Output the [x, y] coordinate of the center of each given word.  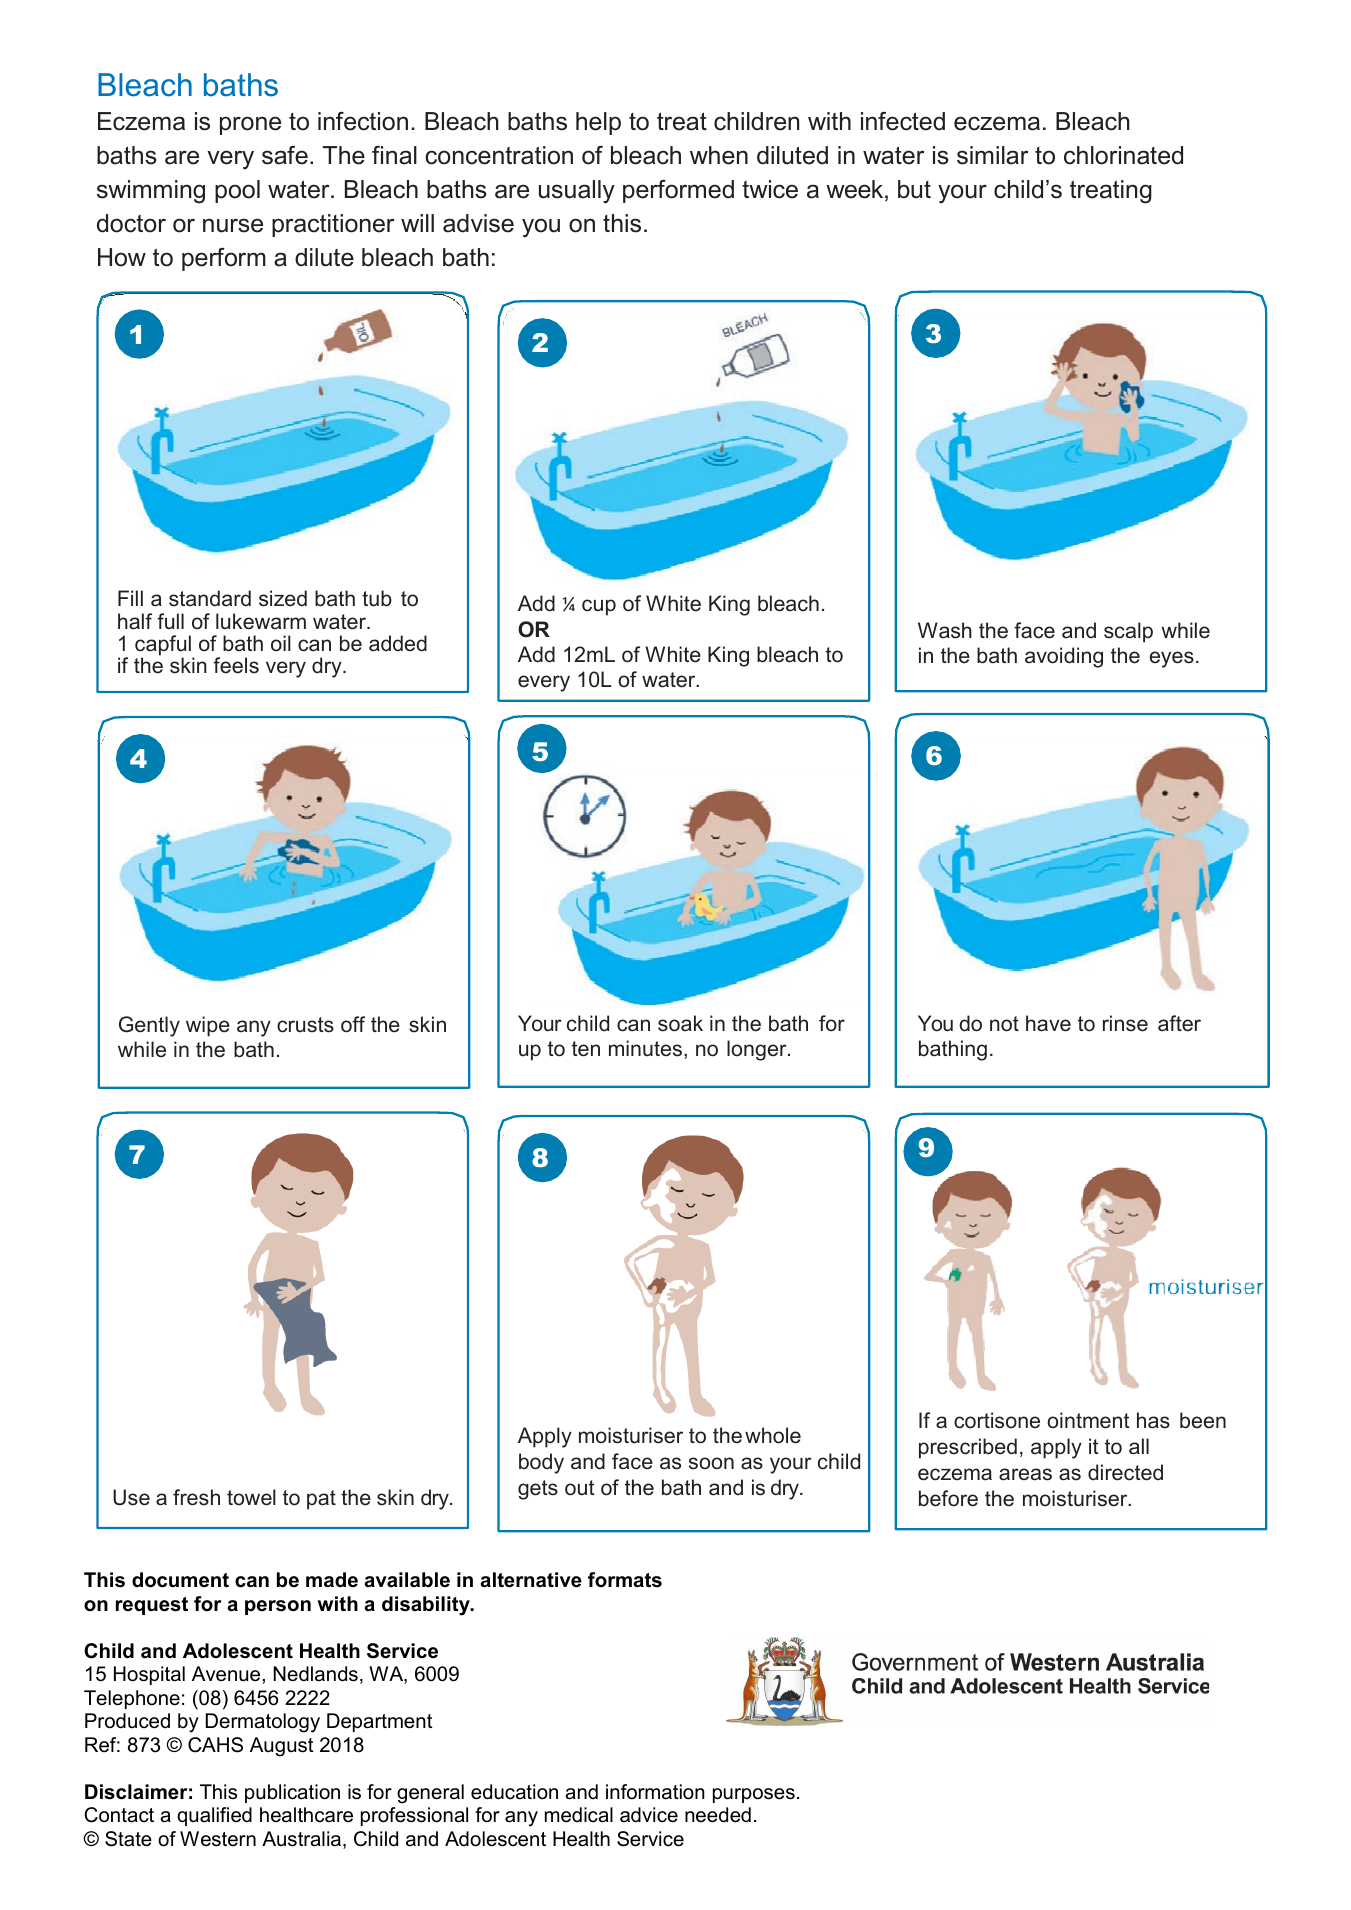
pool [237, 191]
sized [283, 598]
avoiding [1064, 657]
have [1048, 1023]
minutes [645, 1048]
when [719, 155]
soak [680, 1023]
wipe [208, 1026]
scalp [1128, 632]
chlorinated [1123, 155]
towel [251, 1497]
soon [711, 1463]
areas [1025, 1474]
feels [236, 665]
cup [599, 607]
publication [292, 1793]
